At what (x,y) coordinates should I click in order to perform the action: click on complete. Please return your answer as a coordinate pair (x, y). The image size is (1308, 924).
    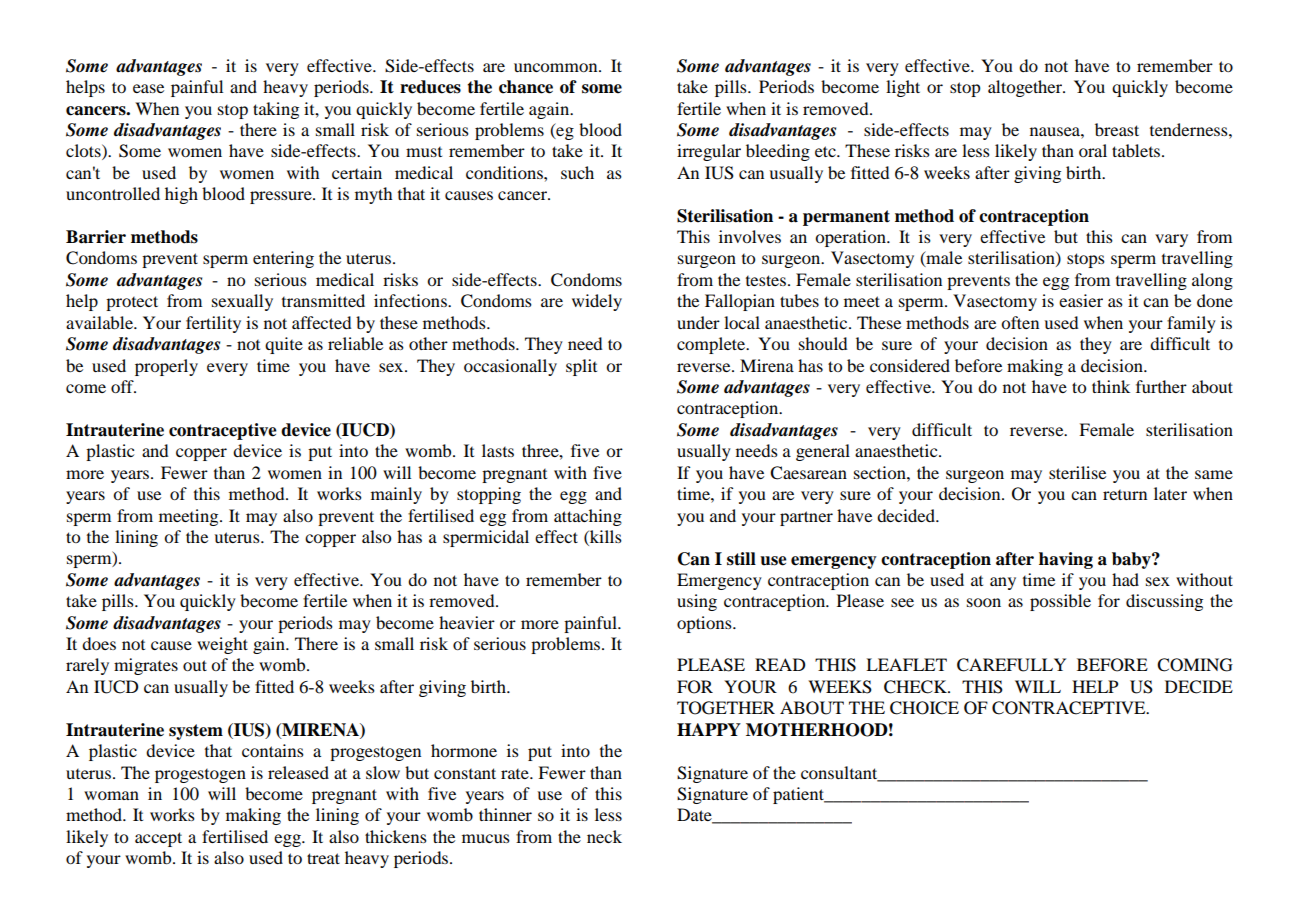
    Looking at the image, I should click on (712, 345).
